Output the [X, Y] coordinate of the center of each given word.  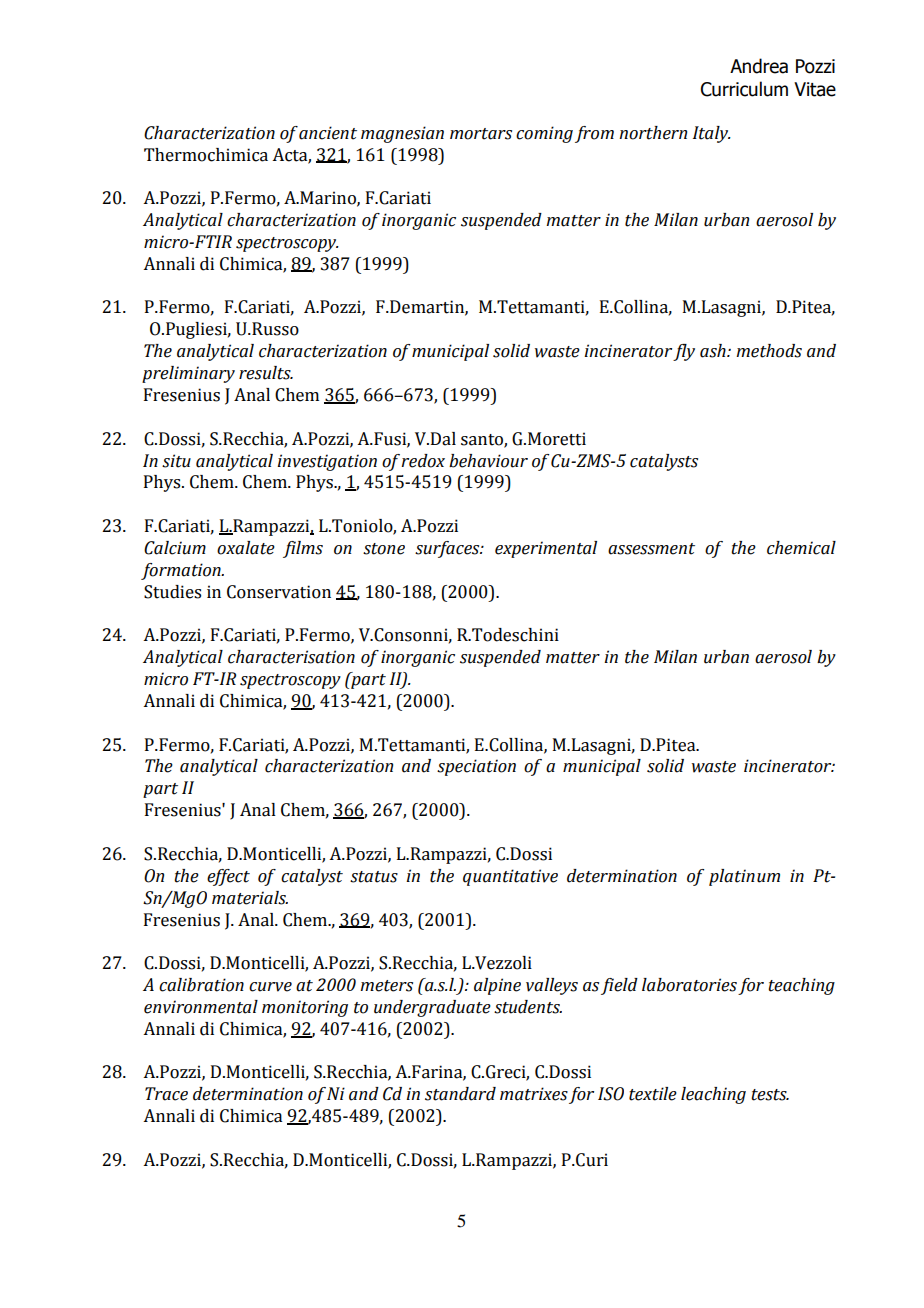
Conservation [279, 592]
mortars [481, 134]
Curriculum [744, 89]
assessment [651, 549]
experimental [546, 549]
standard [460, 1094]
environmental [201, 1007]
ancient [328, 133]
